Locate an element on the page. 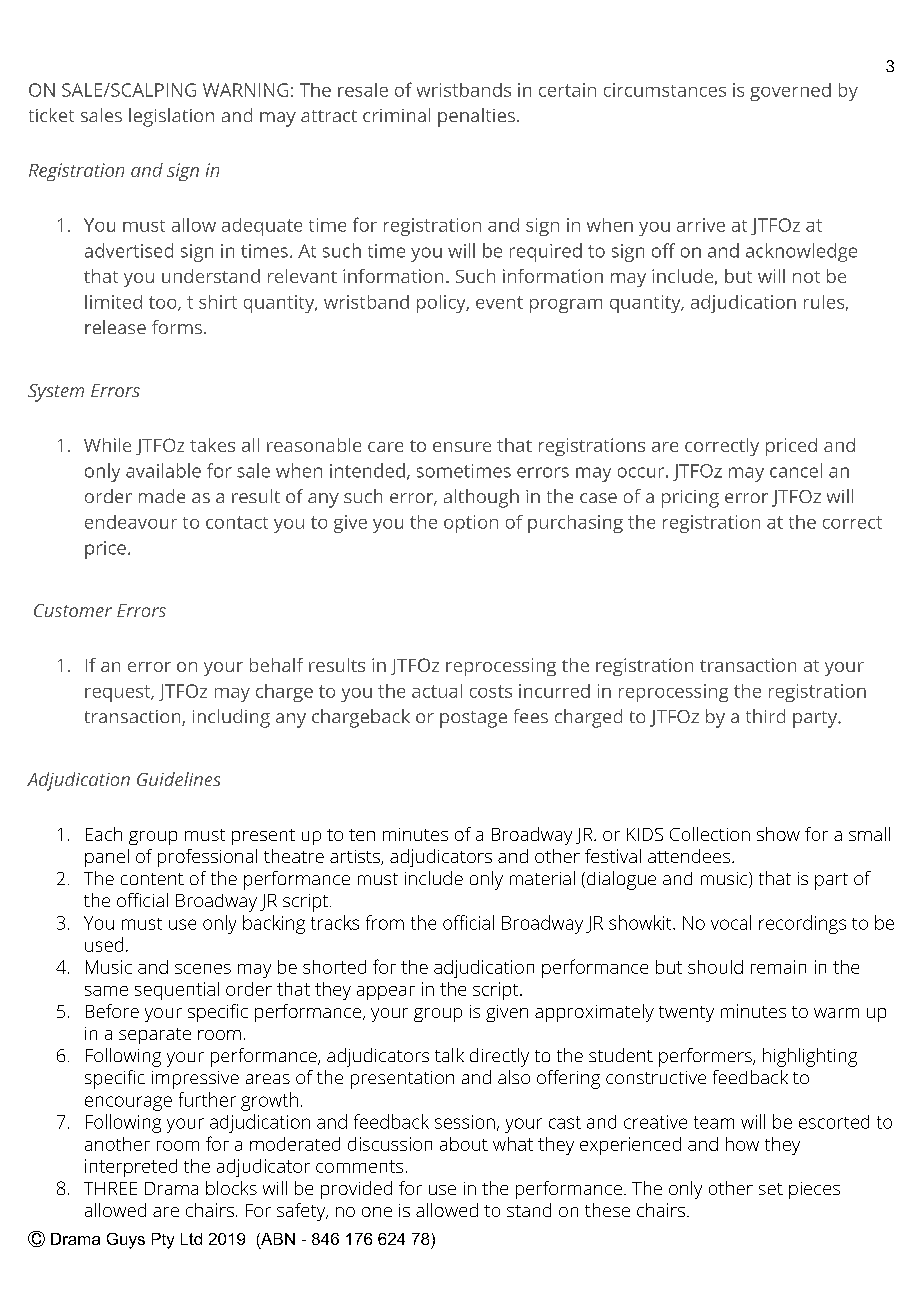 This document has width=924, height=1308. penalties is located at coordinates (476, 117).
